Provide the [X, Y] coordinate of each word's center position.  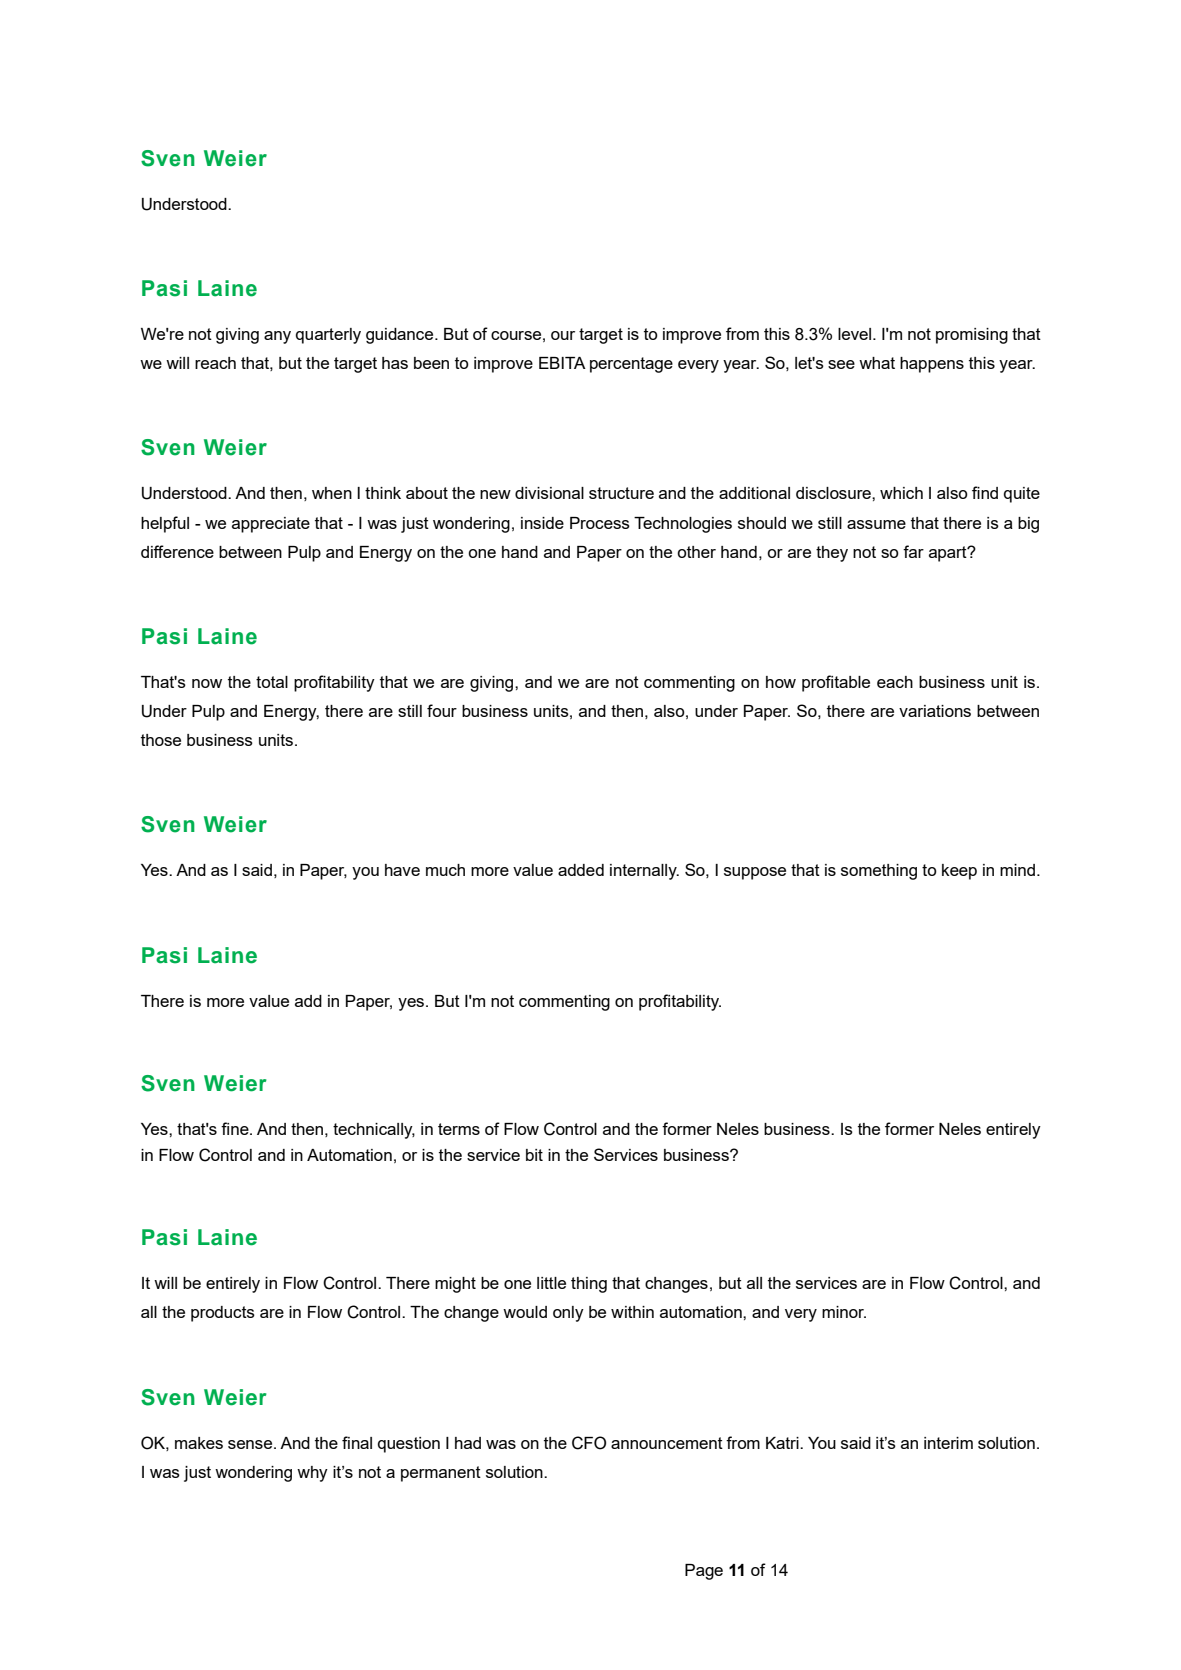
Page [704, 1572]
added [581, 870]
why [312, 1474]
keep [959, 872]
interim [948, 1443]
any [277, 337]
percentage [631, 365]
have [402, 870]
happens [932, 365]
